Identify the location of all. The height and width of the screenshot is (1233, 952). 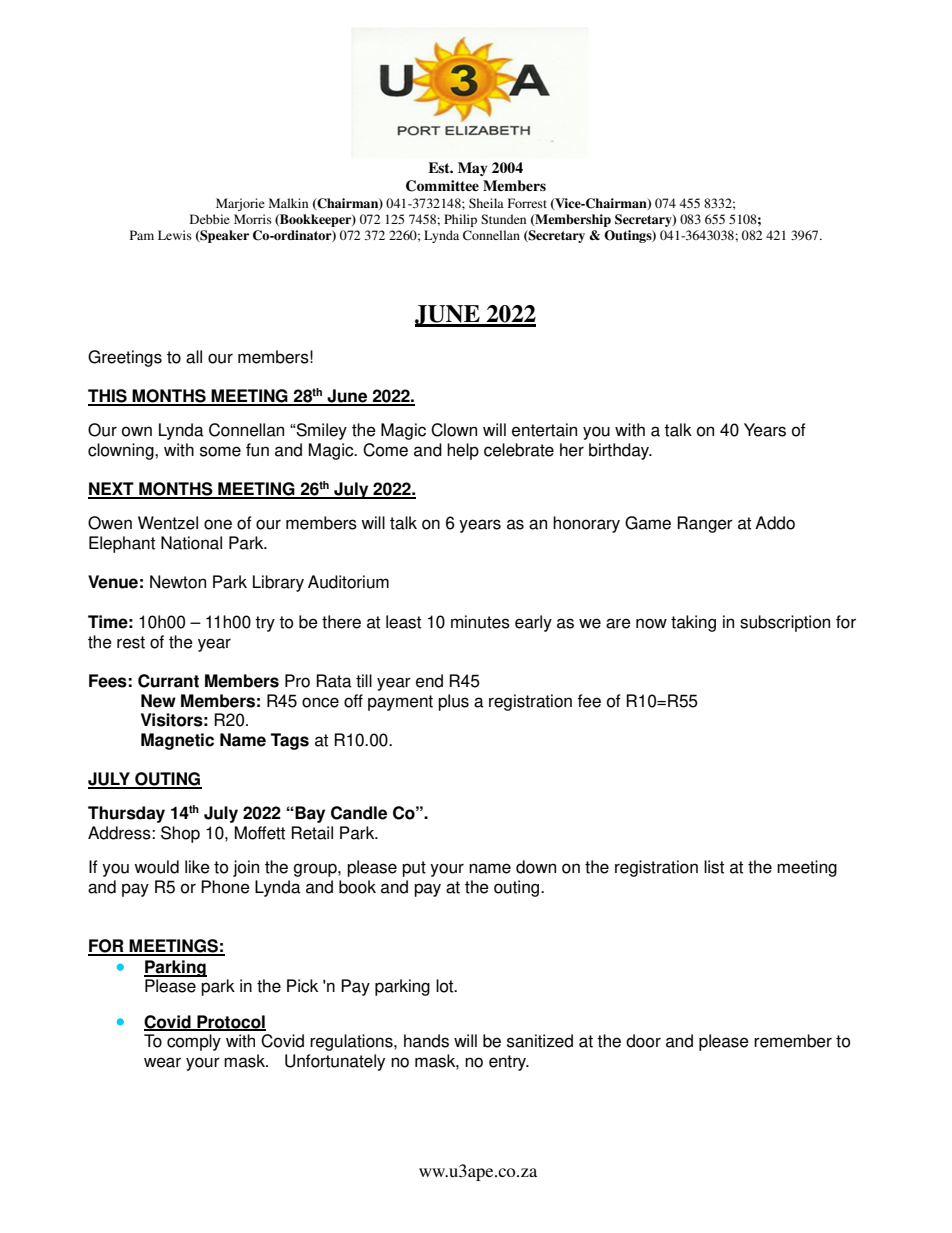
(194, 357).
